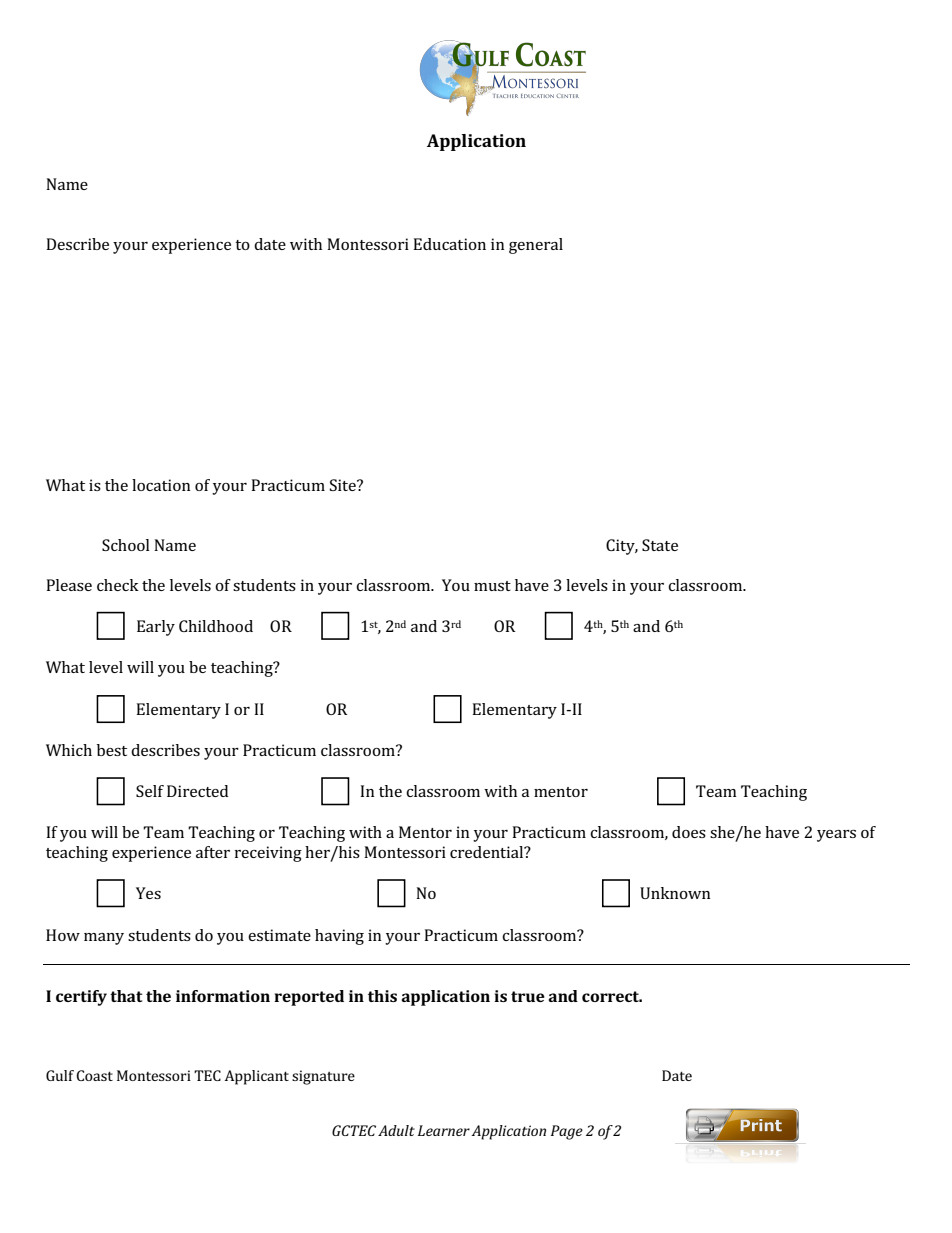 The width and height of the screenshot is (952, 1233). Describe the element at coordinates (660, 545) in the screenshot. I see `State` at that location.
